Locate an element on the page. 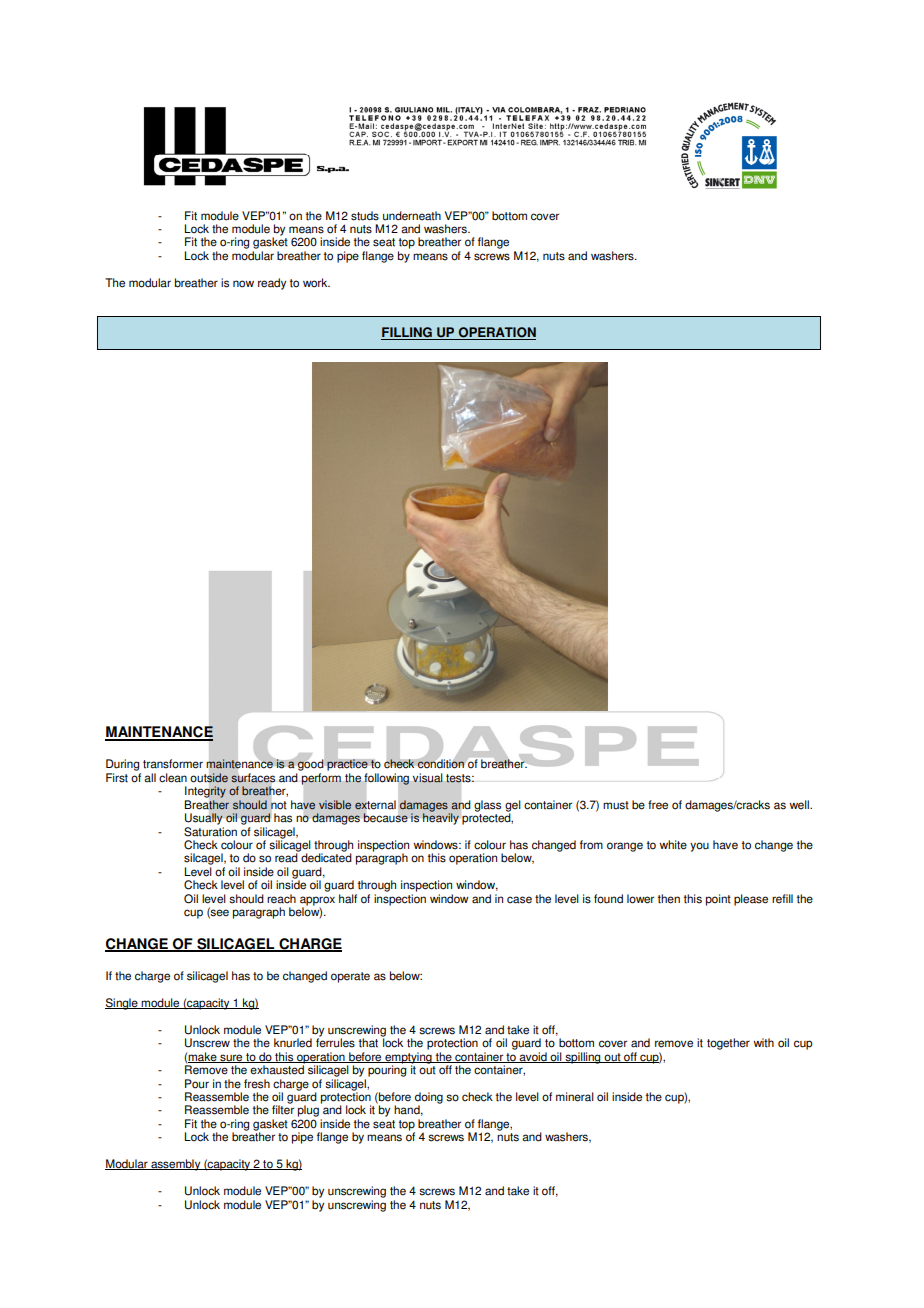 This page has height=1308, width=924. studs is located at coordinates (365, 216).
